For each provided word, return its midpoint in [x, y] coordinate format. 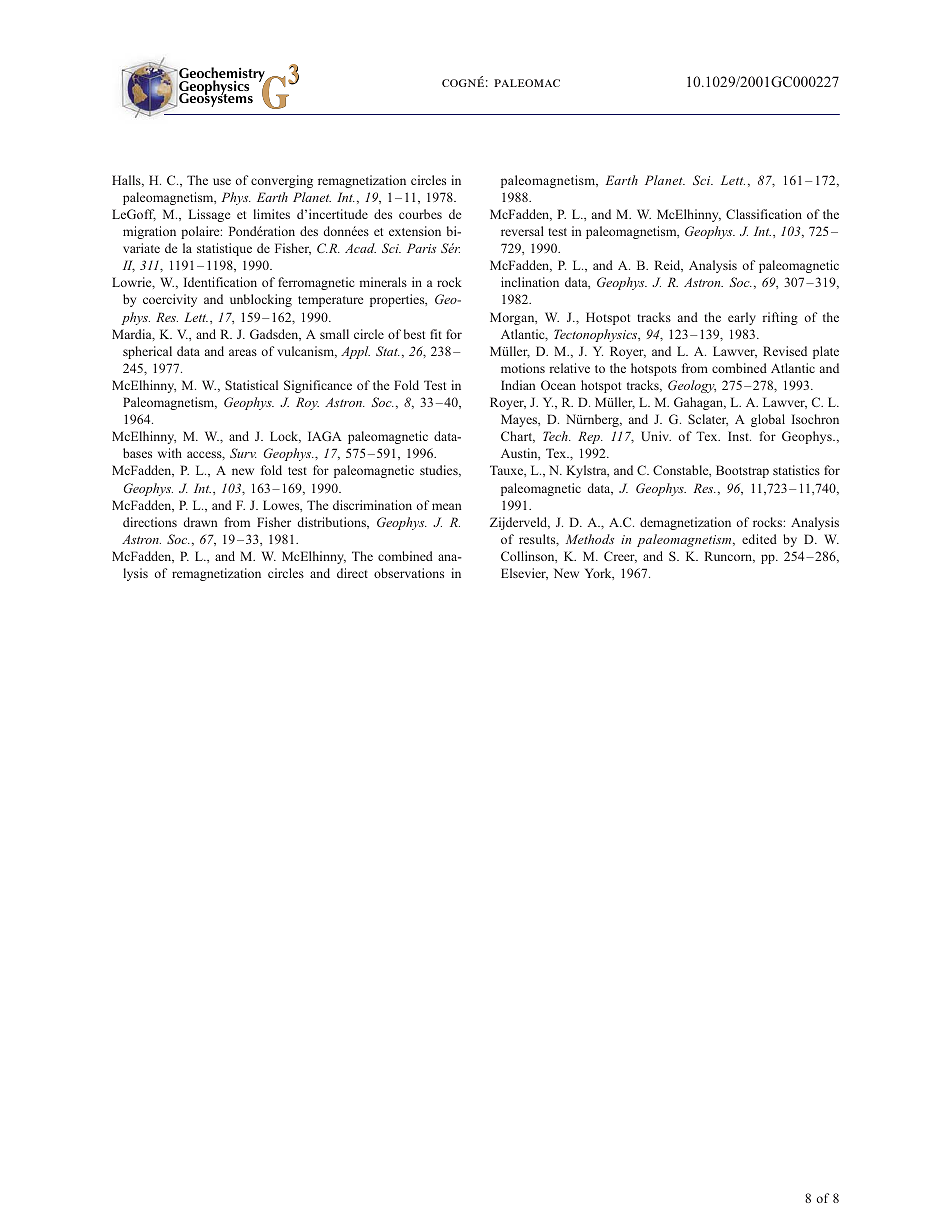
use [222, 181]
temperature [330, 301]
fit [436, 334]
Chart [518, 437]
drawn [200, 522]
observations [409, 573]
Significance [318, 386]
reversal [522, 231]
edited [759, 539]
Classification [764, 214]
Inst [739, 436]
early [742, 318]
